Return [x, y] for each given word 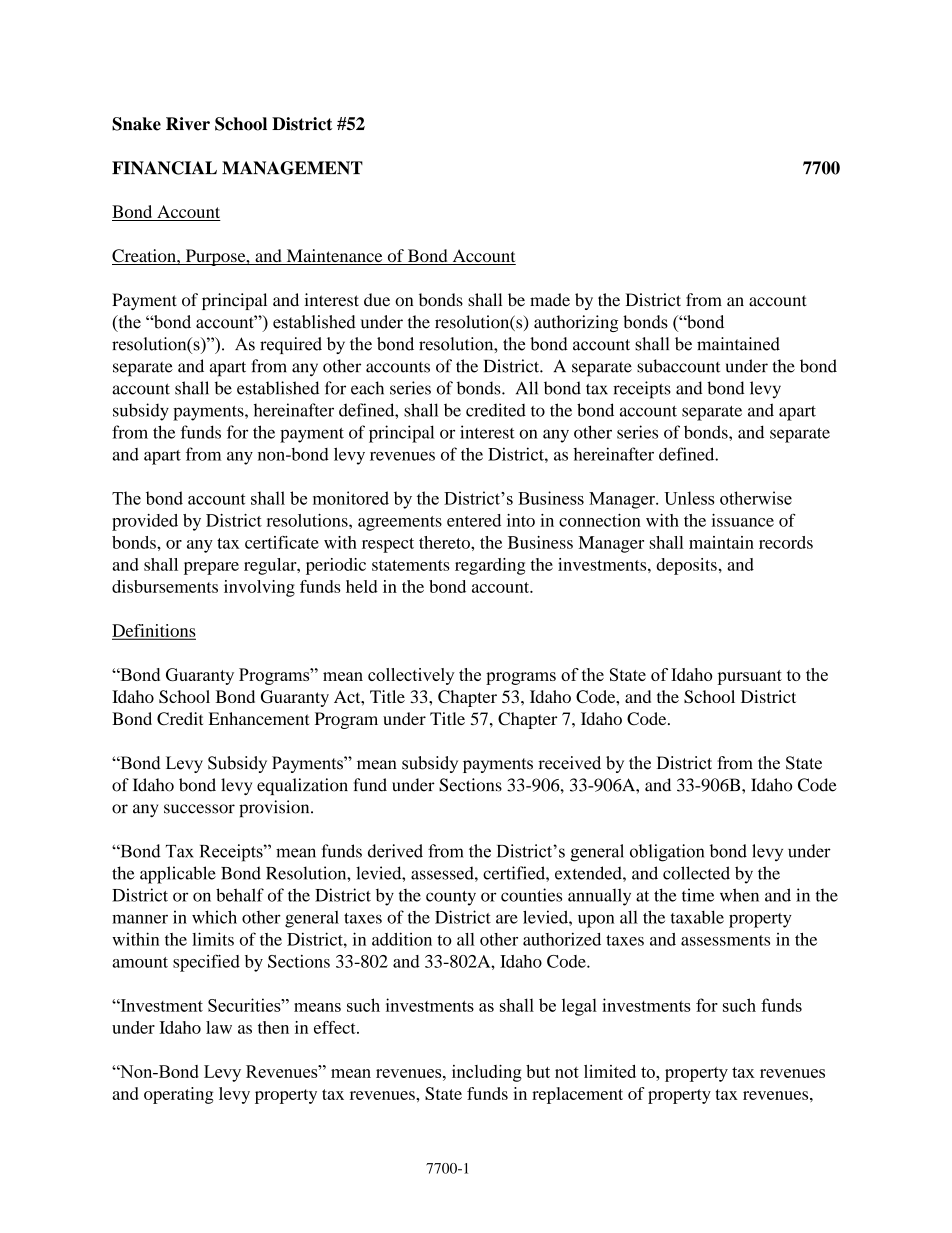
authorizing [576, 323]
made [550, 300]
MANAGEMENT [292, 168]
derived [395, 851]
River [188, 124]
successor [199, 809]
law [219, 1027]
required [291, 345]
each [367, 388]
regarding [490, 566]
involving [259, 588]
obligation [667, 853]
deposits [686, 566]
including [487, 1073]
